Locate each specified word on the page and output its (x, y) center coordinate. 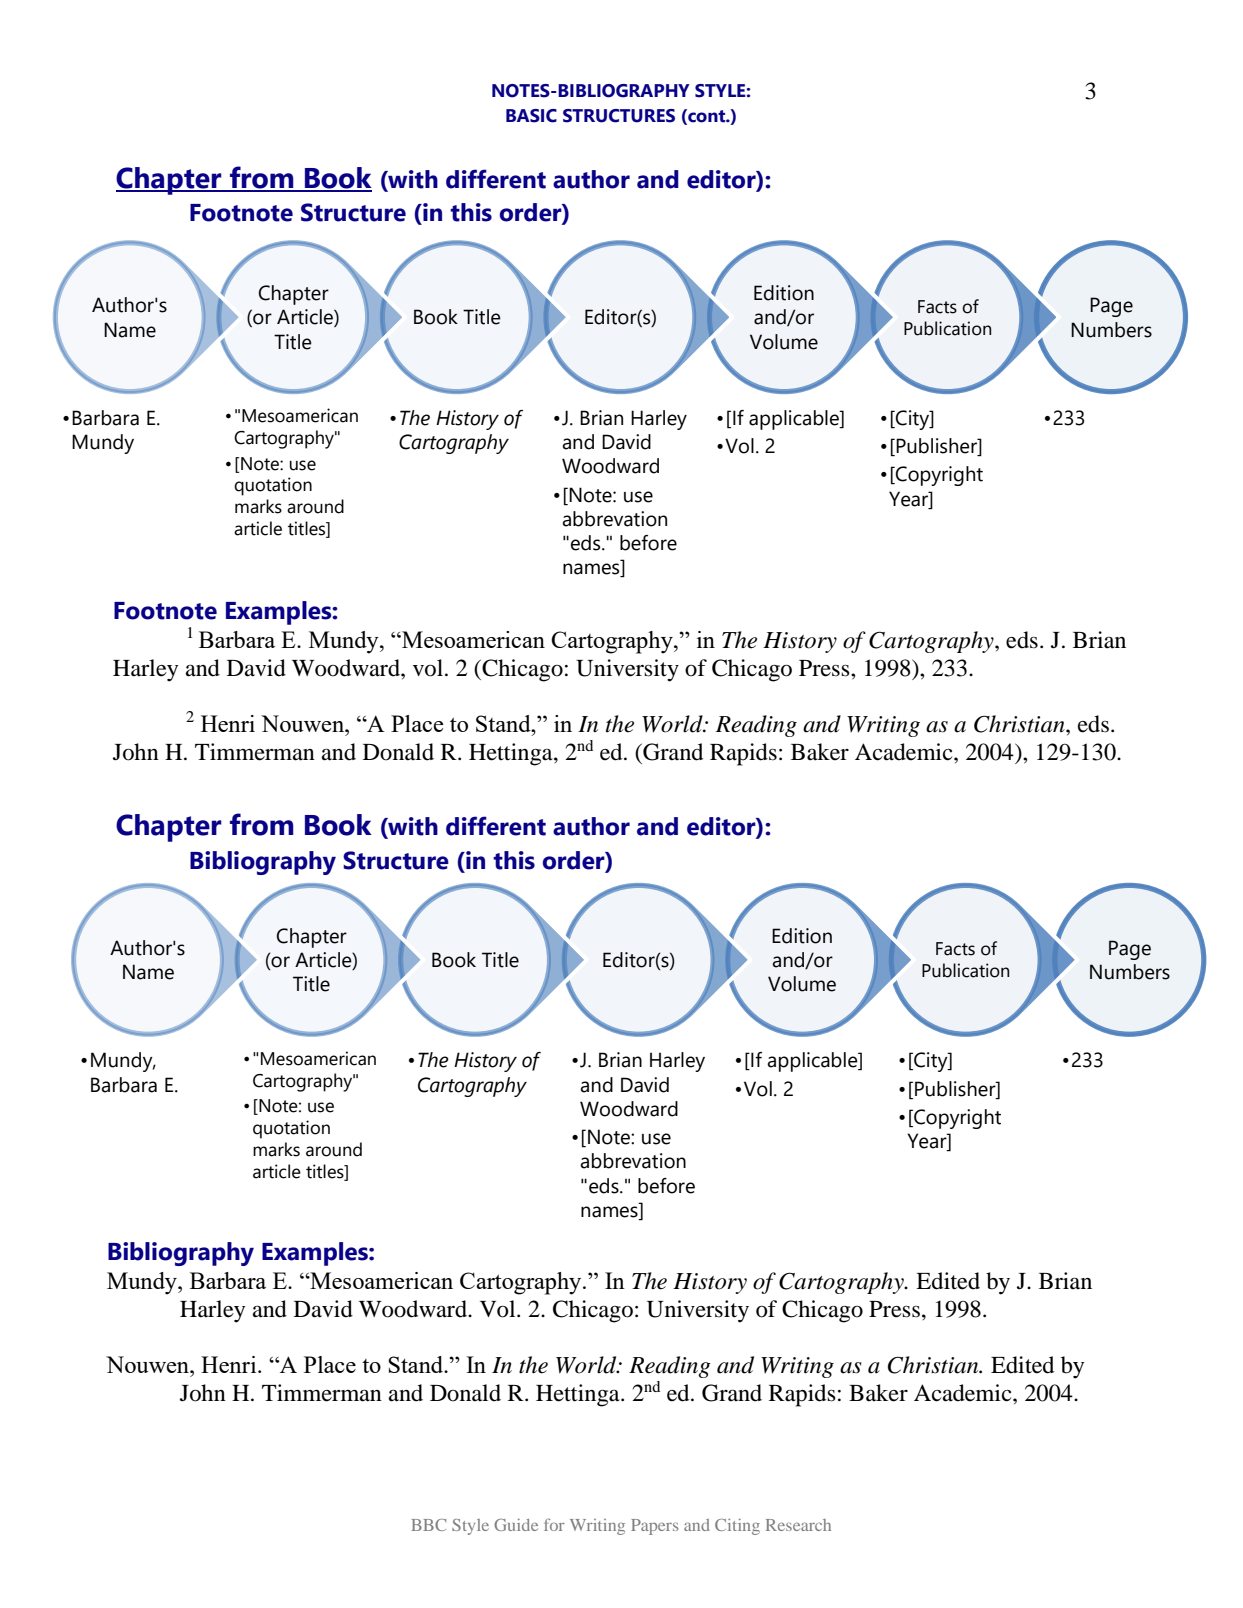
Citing (737, 1527)
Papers (654, 1527)
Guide (516, 1525)
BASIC (531, 116)
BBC (428, 1525)
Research (798, 1525)
